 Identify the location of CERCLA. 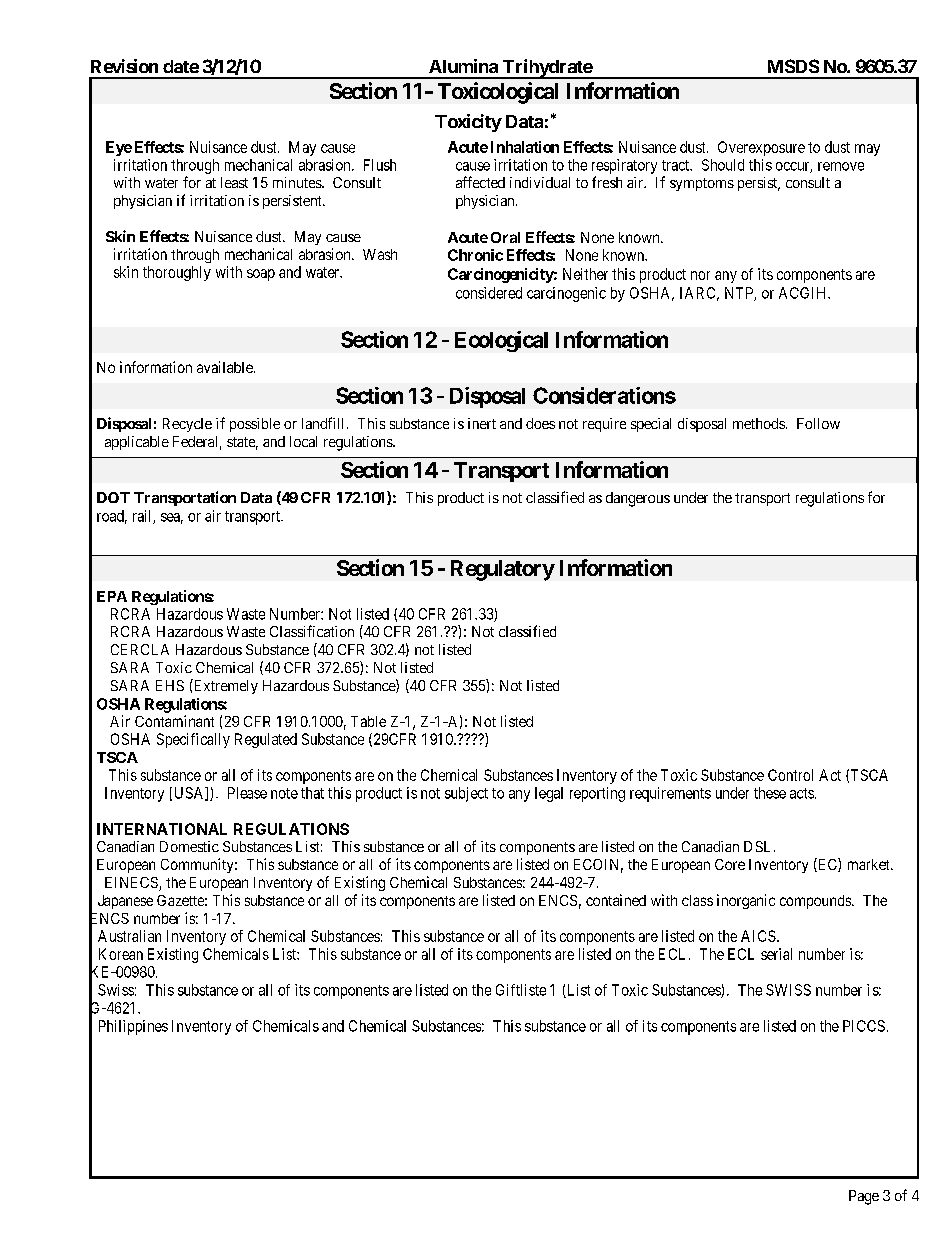
(140, 649).
